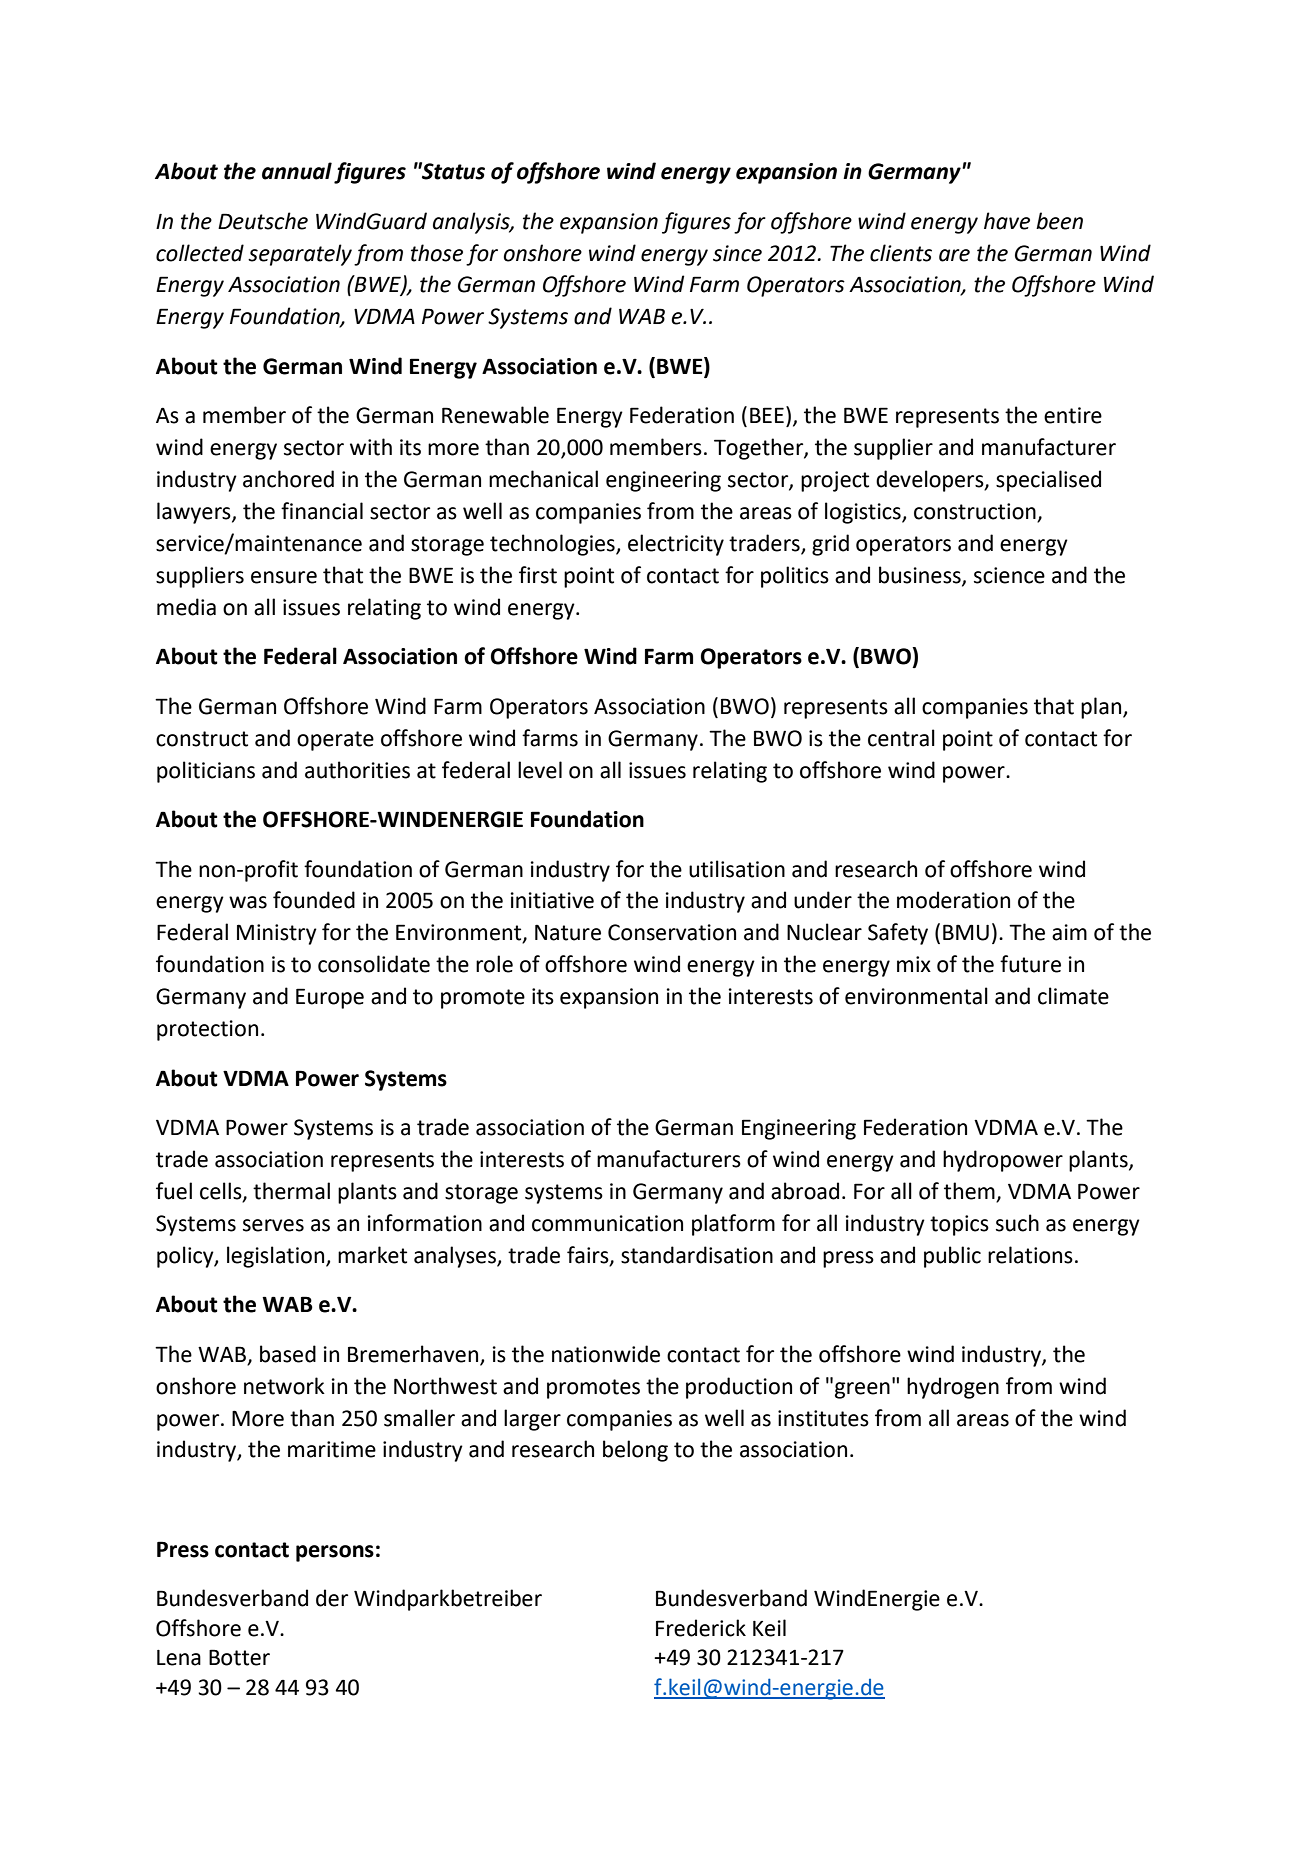 This screenshot has width=1311, height=1854. What do you see at coordinates (701, 1628) in the screenshot?
I see `Frederick` at bounding box center [701, 1628].
